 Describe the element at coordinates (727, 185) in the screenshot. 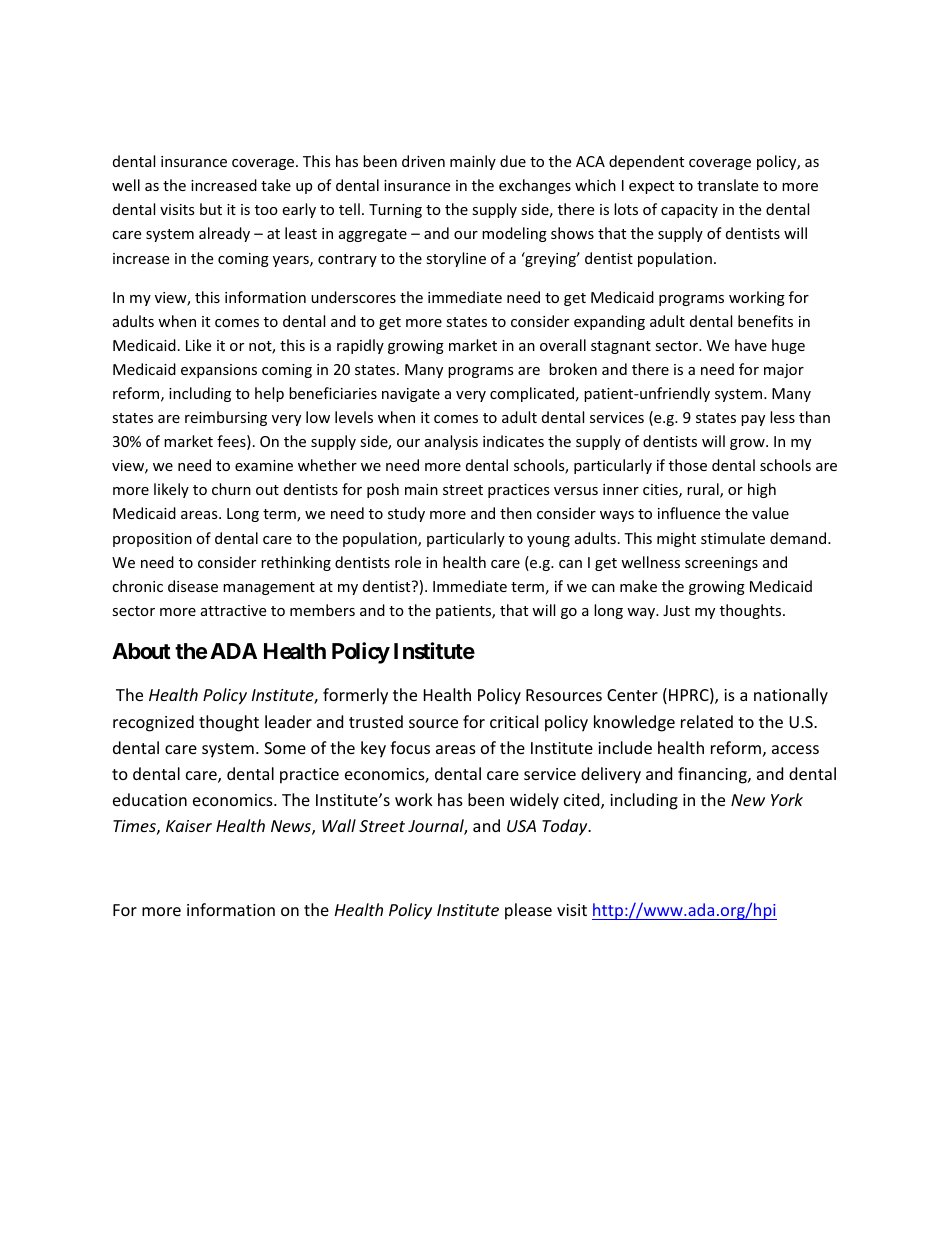

I see `translate` at that location.
